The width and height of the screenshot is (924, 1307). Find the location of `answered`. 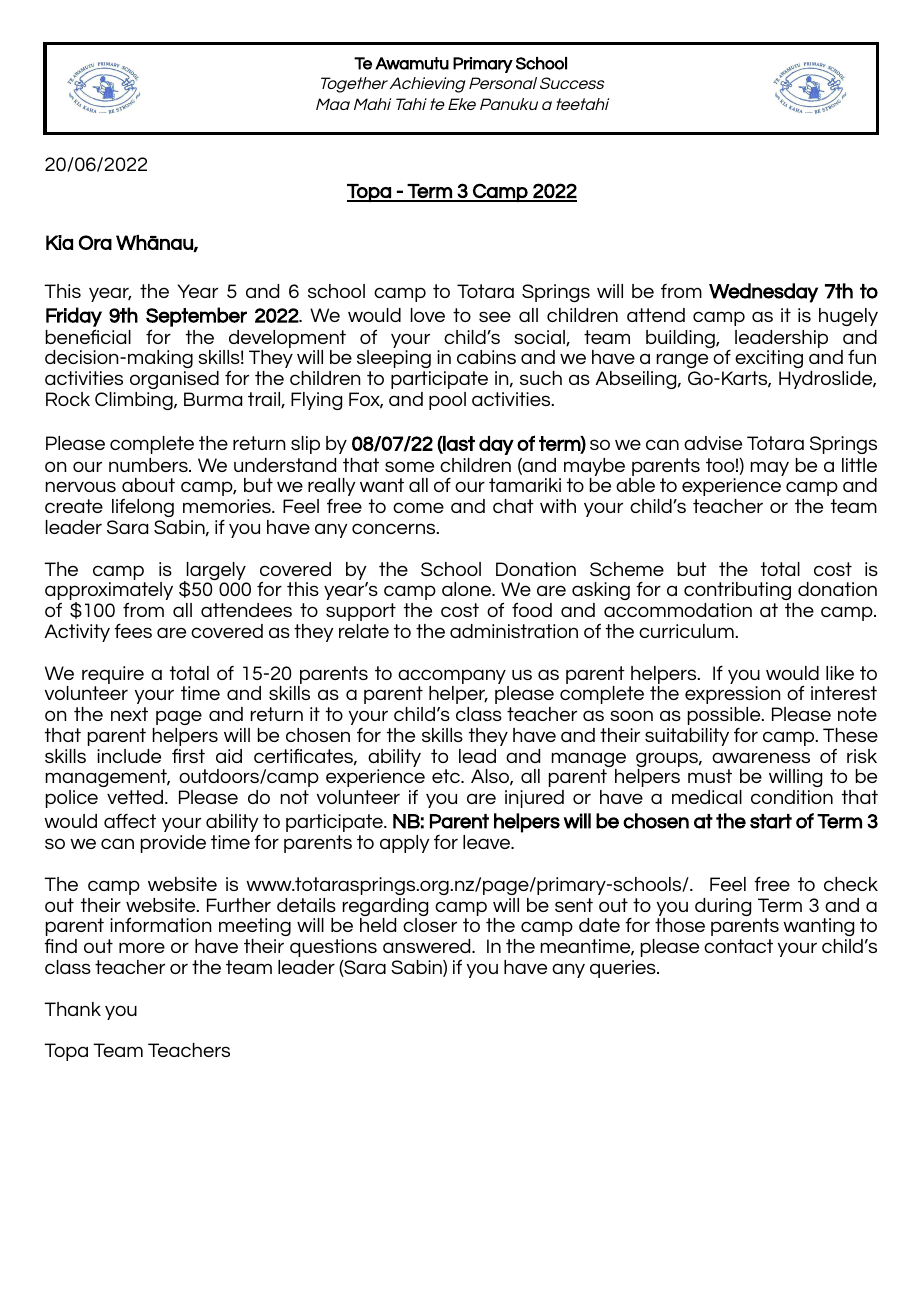

answered is located at coordinates (428, 946).
